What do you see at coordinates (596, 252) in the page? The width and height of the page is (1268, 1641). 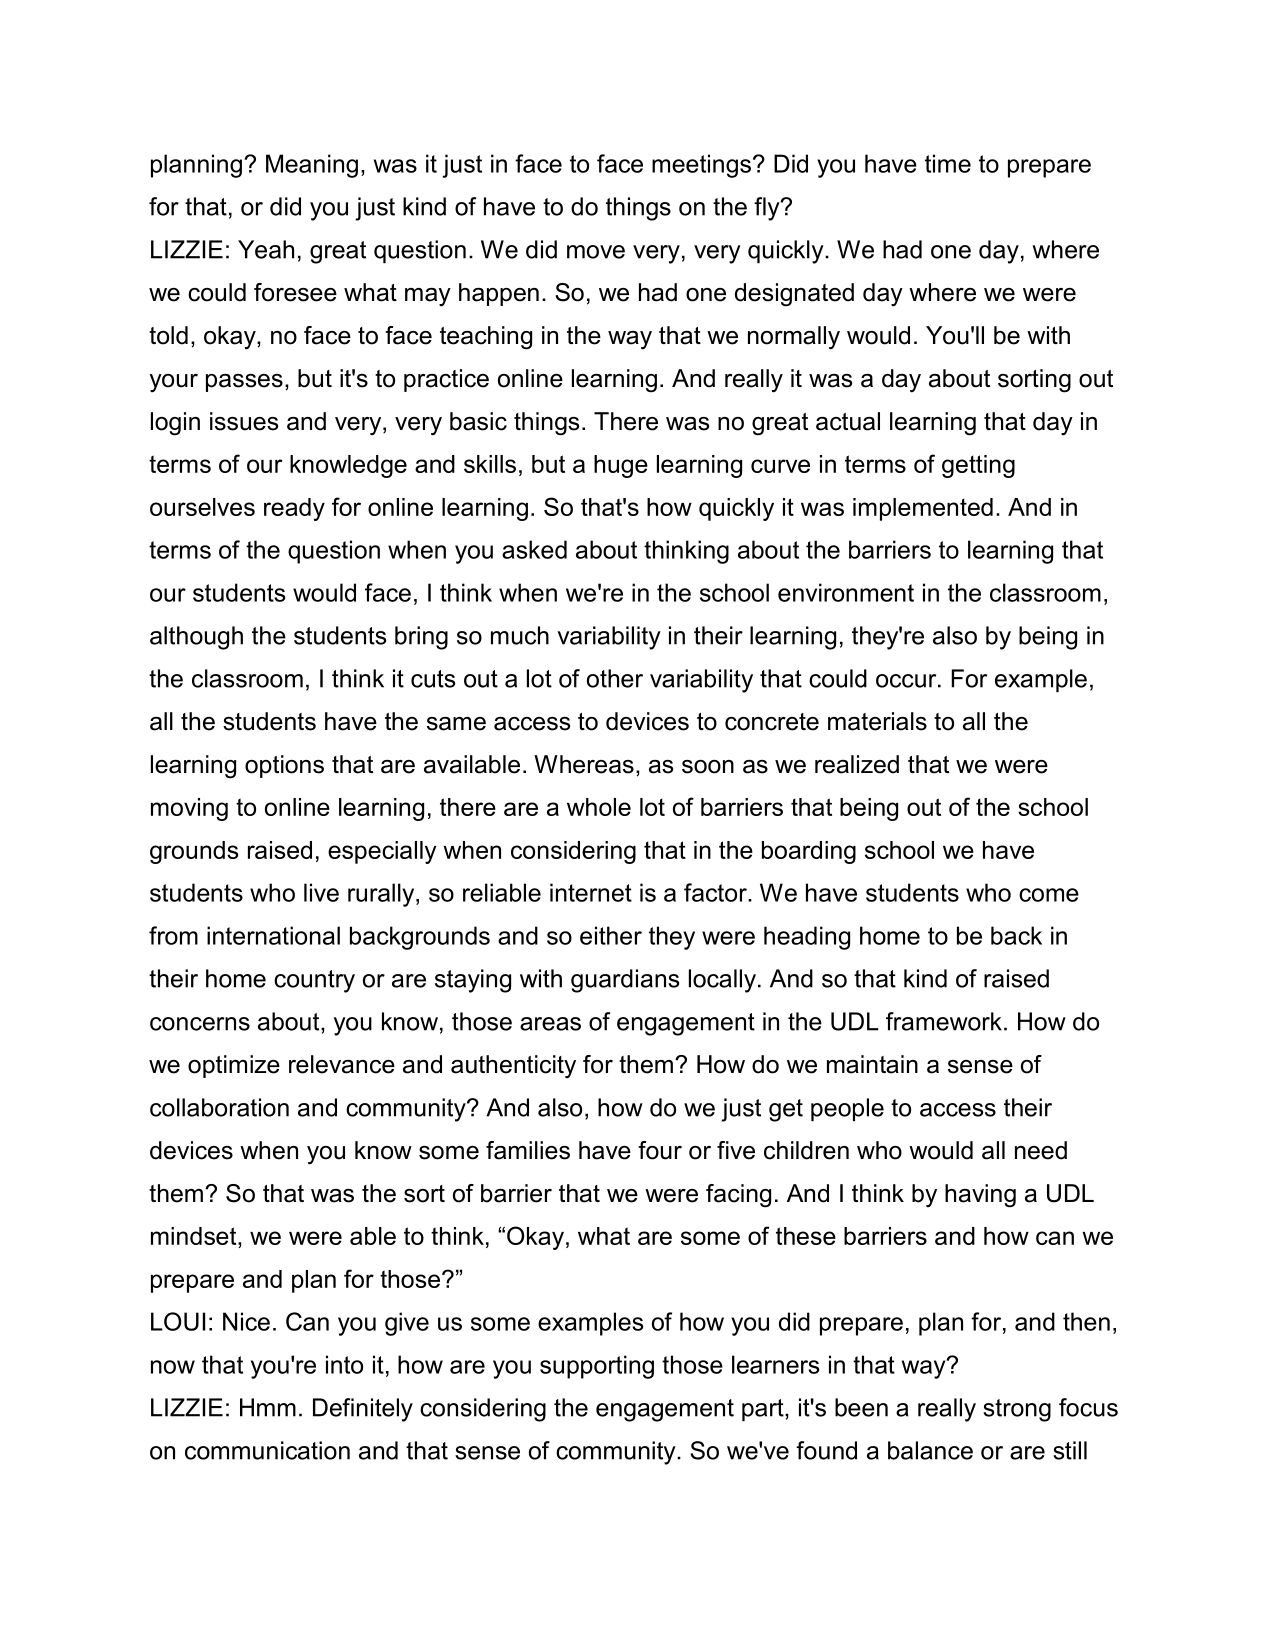 I see `move` at bounding box center [596, 252].
